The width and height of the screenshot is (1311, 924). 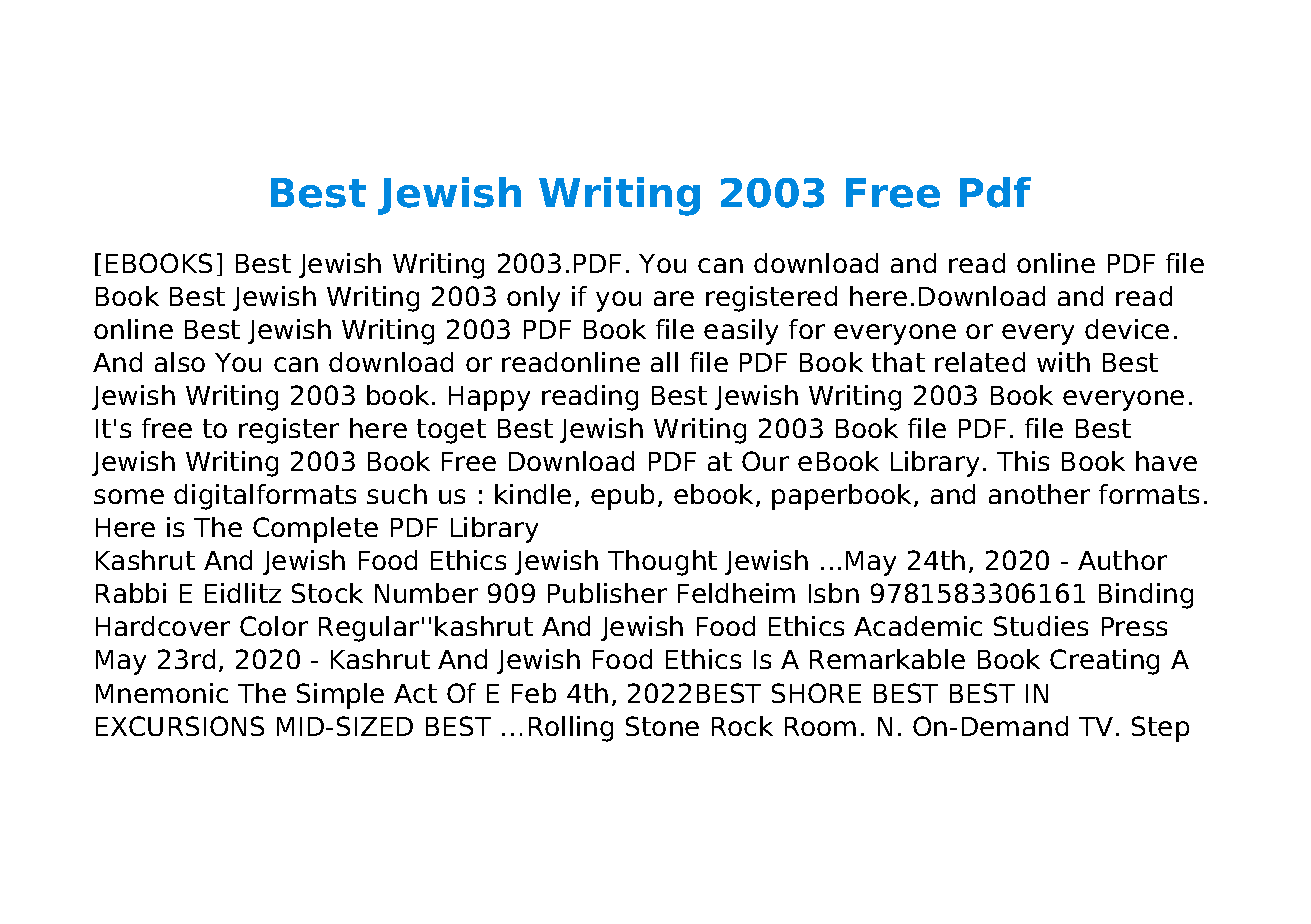 What do you see at coordinates (662, 726) in the screenshot?
I see `Stone` at bounding box center [662, 726].
